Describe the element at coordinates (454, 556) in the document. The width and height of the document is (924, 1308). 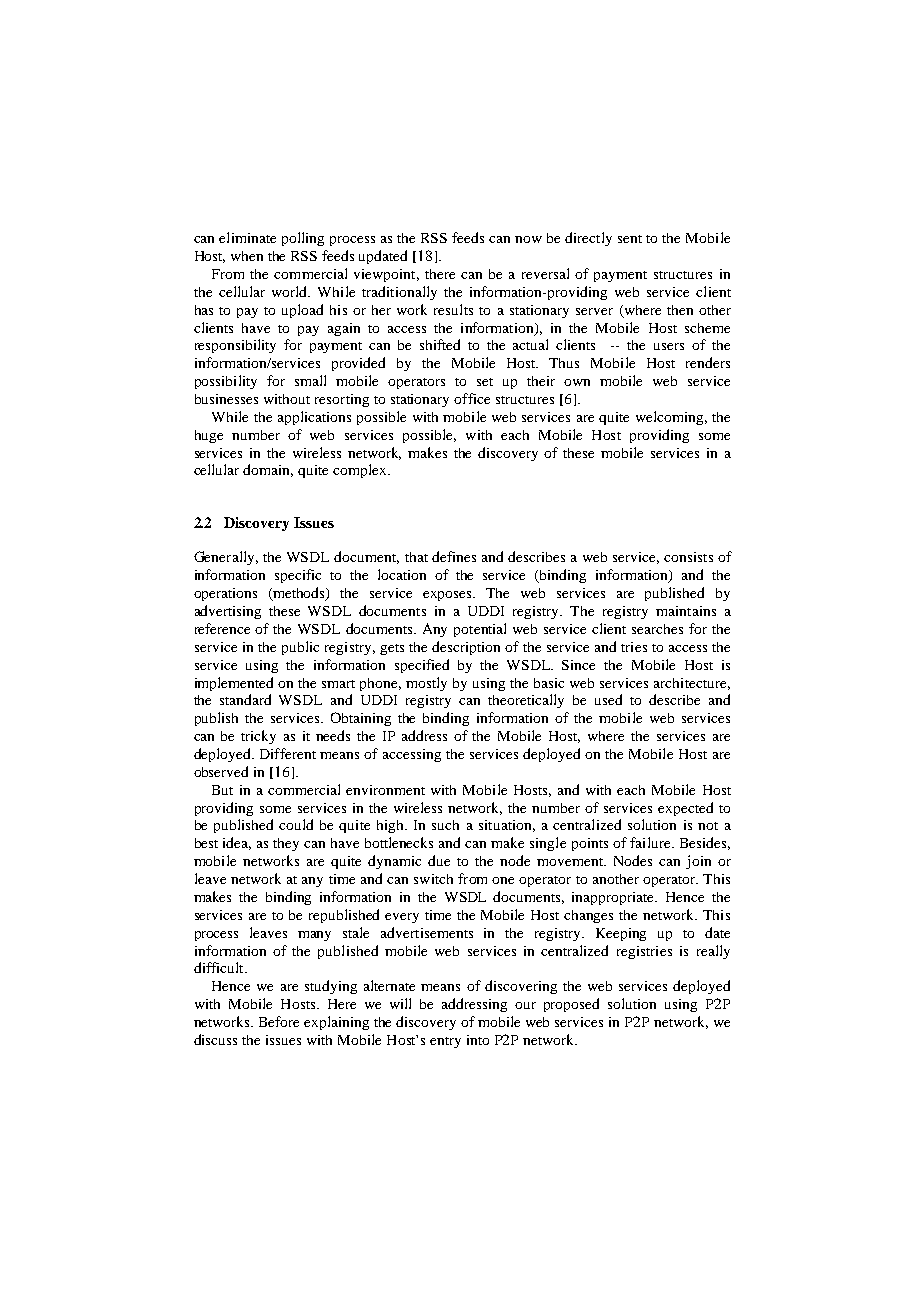
I see `defines` at that location.
